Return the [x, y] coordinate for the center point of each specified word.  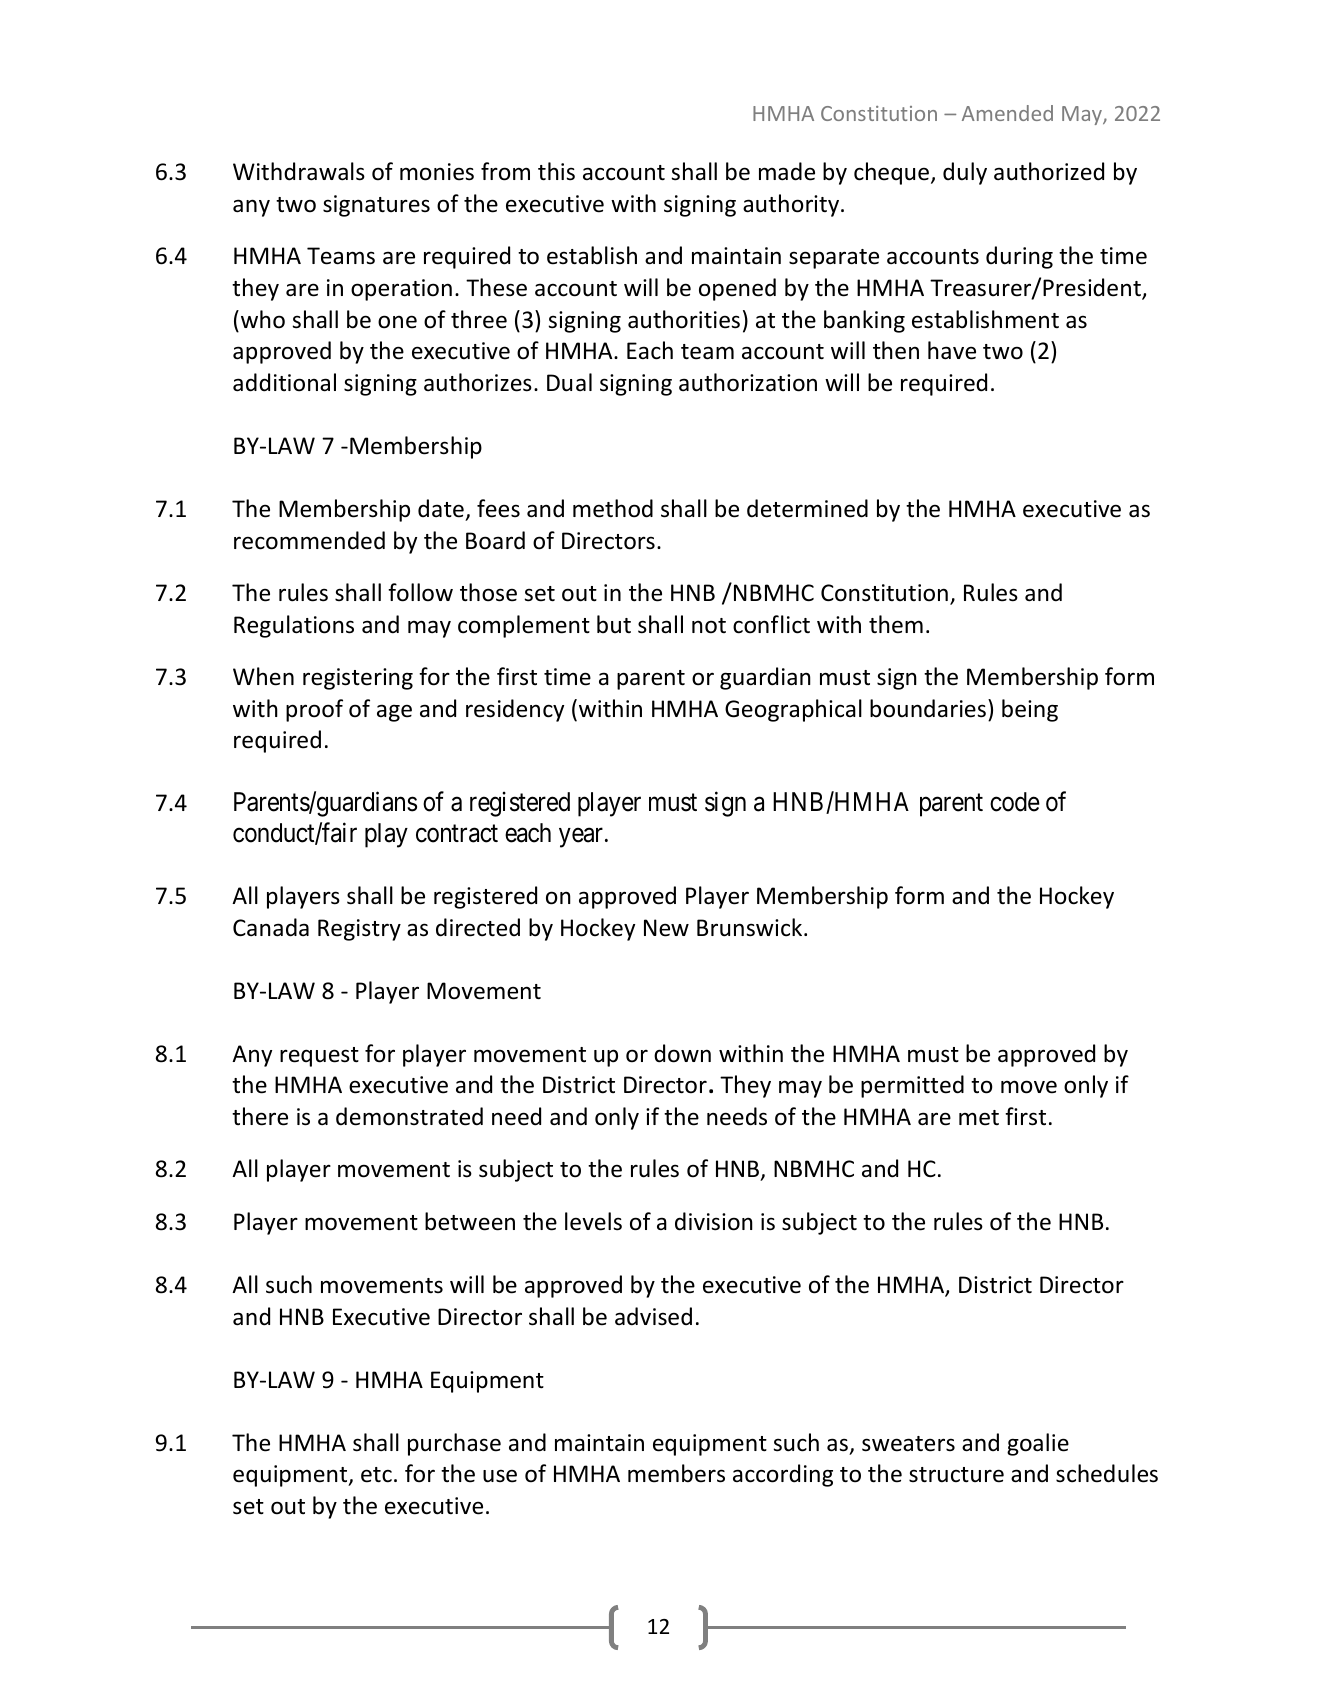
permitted [912, 1086]
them [896, 624]
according [783, 1475]
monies [437, 172]
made [787, 171]
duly [965, 173]
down [682, 1053]
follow [420, 592]
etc [376, 1475]
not [709, 626]
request [319, 1057]
